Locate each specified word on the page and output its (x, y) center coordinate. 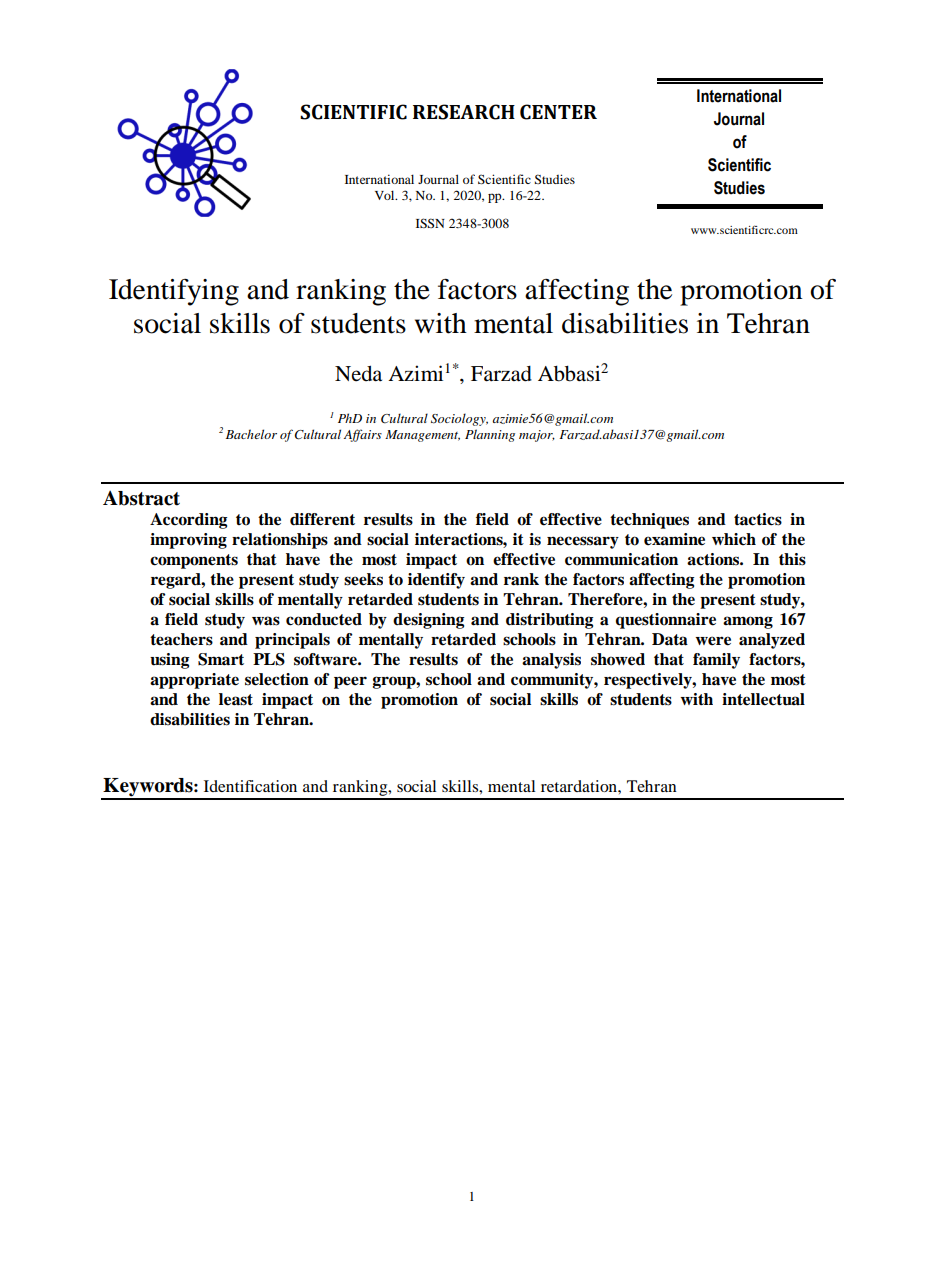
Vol (386, 195)
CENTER (558, 112)
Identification (250, 786)
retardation (580, 786)
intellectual (763, 699)
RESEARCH (464, 112)
